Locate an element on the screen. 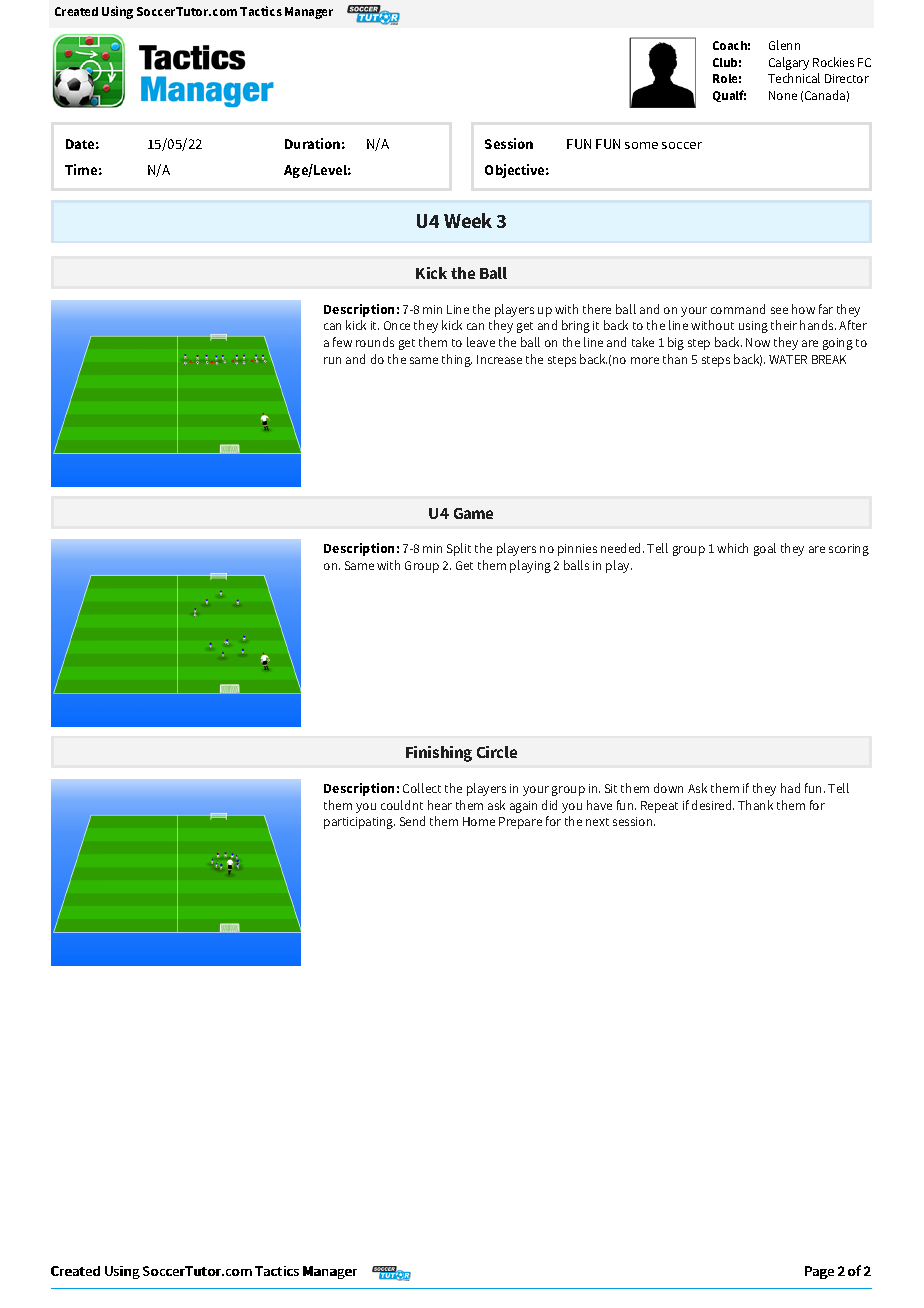  Technical is located at coordinates (794, 78).
